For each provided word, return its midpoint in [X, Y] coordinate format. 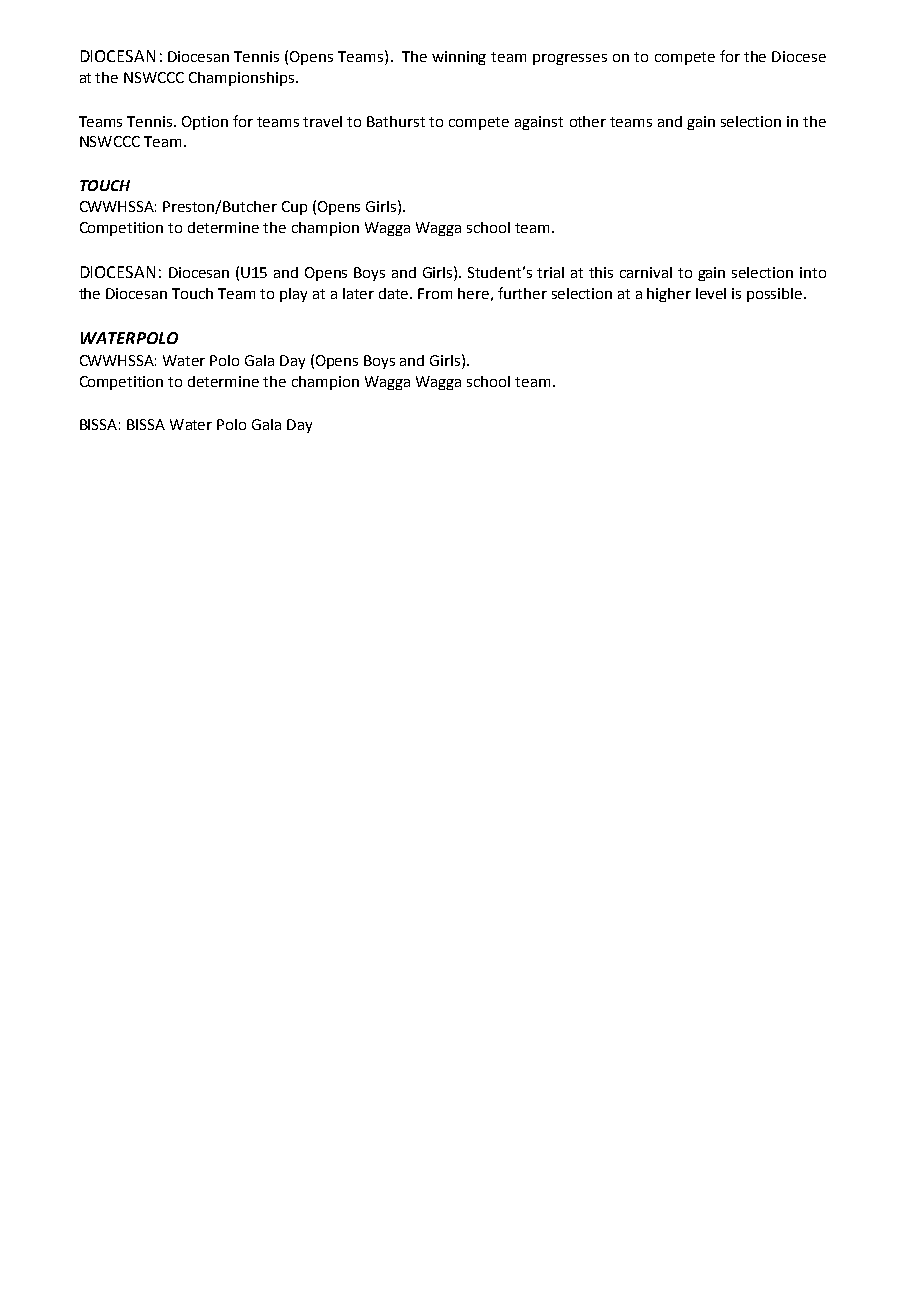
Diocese [799, 56]
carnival [646, 272]
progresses [570, 59]
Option [205, 123]
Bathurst [396, 121]
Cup [294, 208]
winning [459, 58]
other [588, 121]
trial [550, 272]
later [358, 293]
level [711, 293]
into [813, 272]
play [293, 295]
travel [322, 121]
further [522, 293]
